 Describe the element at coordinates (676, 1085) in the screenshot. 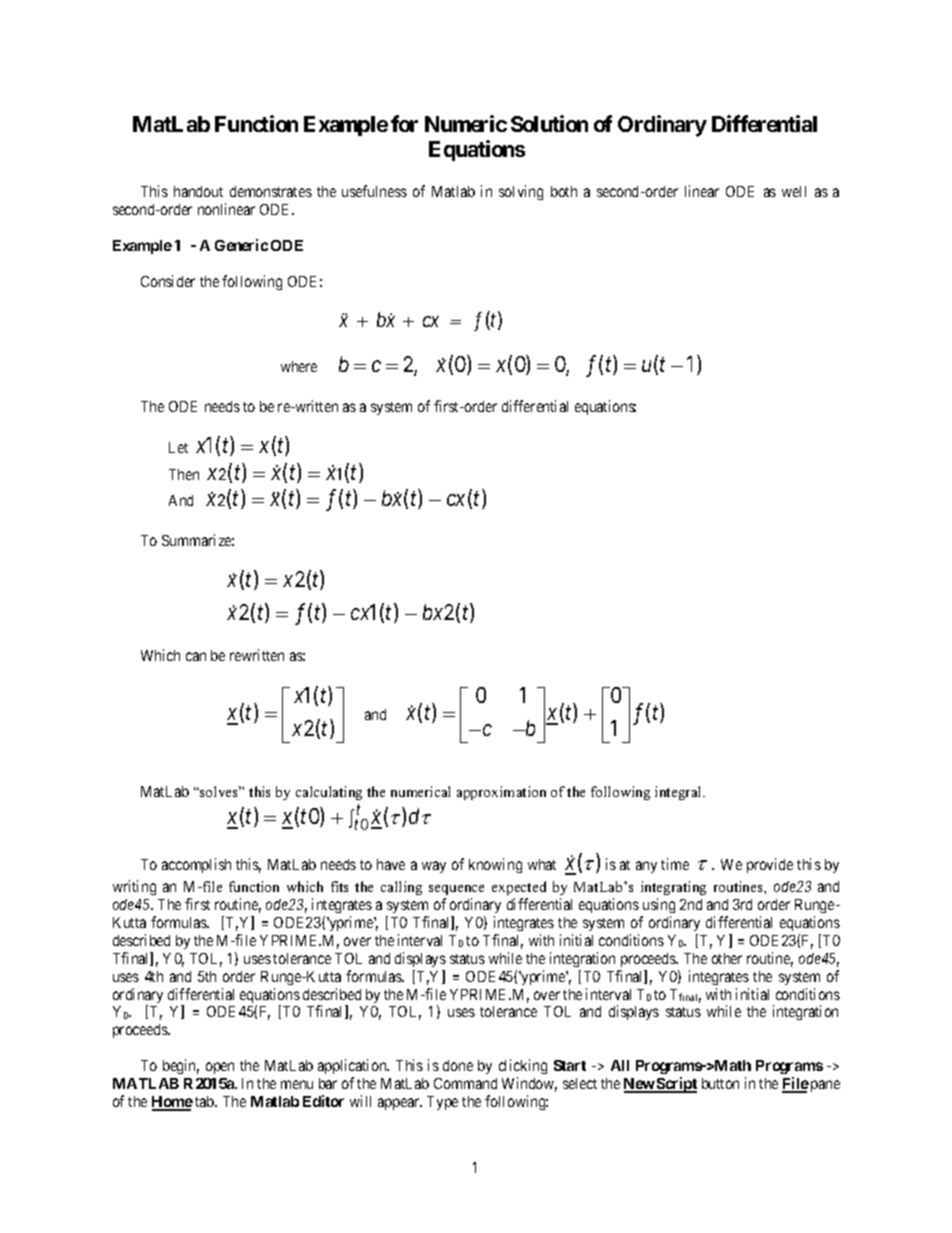

I see `Script` at that location.
